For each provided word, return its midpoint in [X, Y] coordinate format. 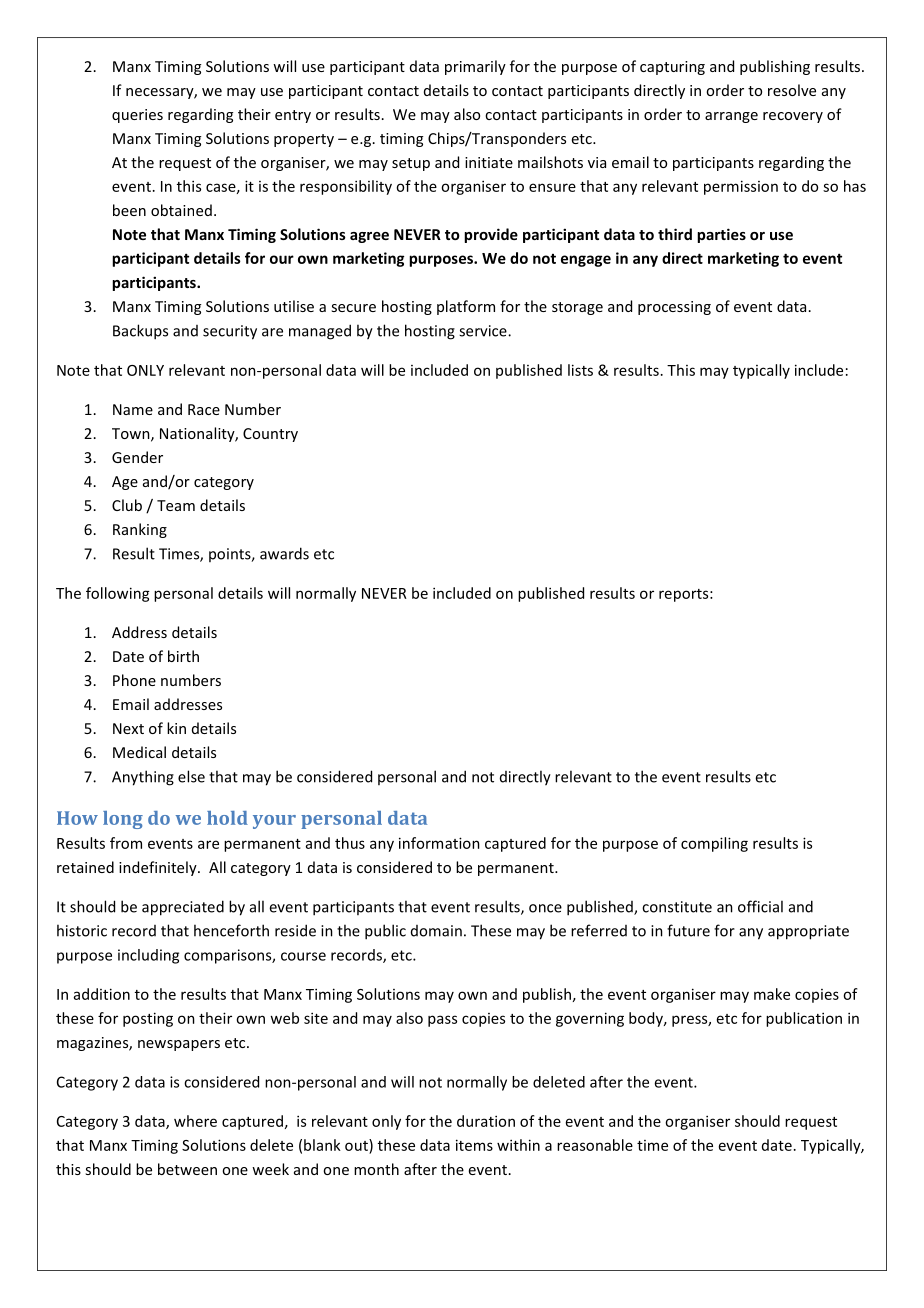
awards [284, 553]
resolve [792, 90]
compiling [714, 844]
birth [183, 656]
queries [137, 116]
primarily [475, 67]
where [195, 1121]
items [474, 1145]
